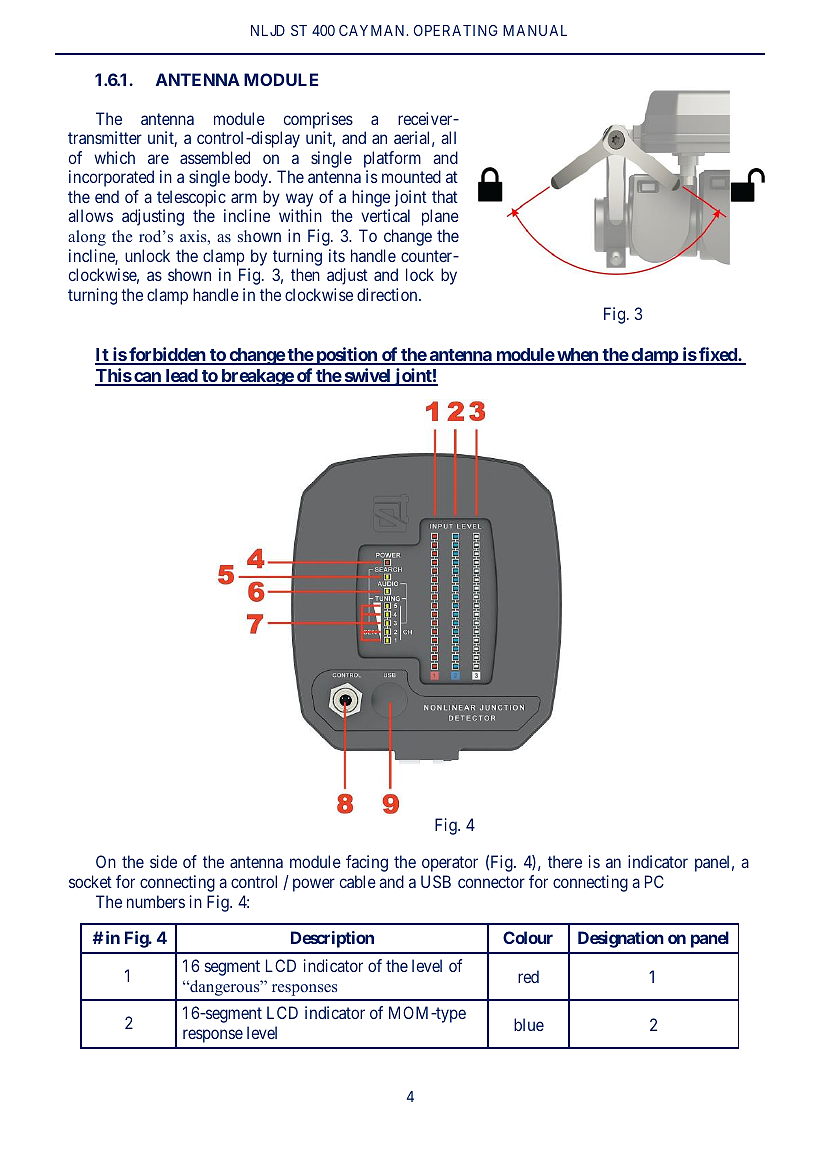 This screenshot has width=816, height=1149. What do you see at coordinates (577, 356) in the screenshot?
I see `when` at bounding box center [577, 356].
